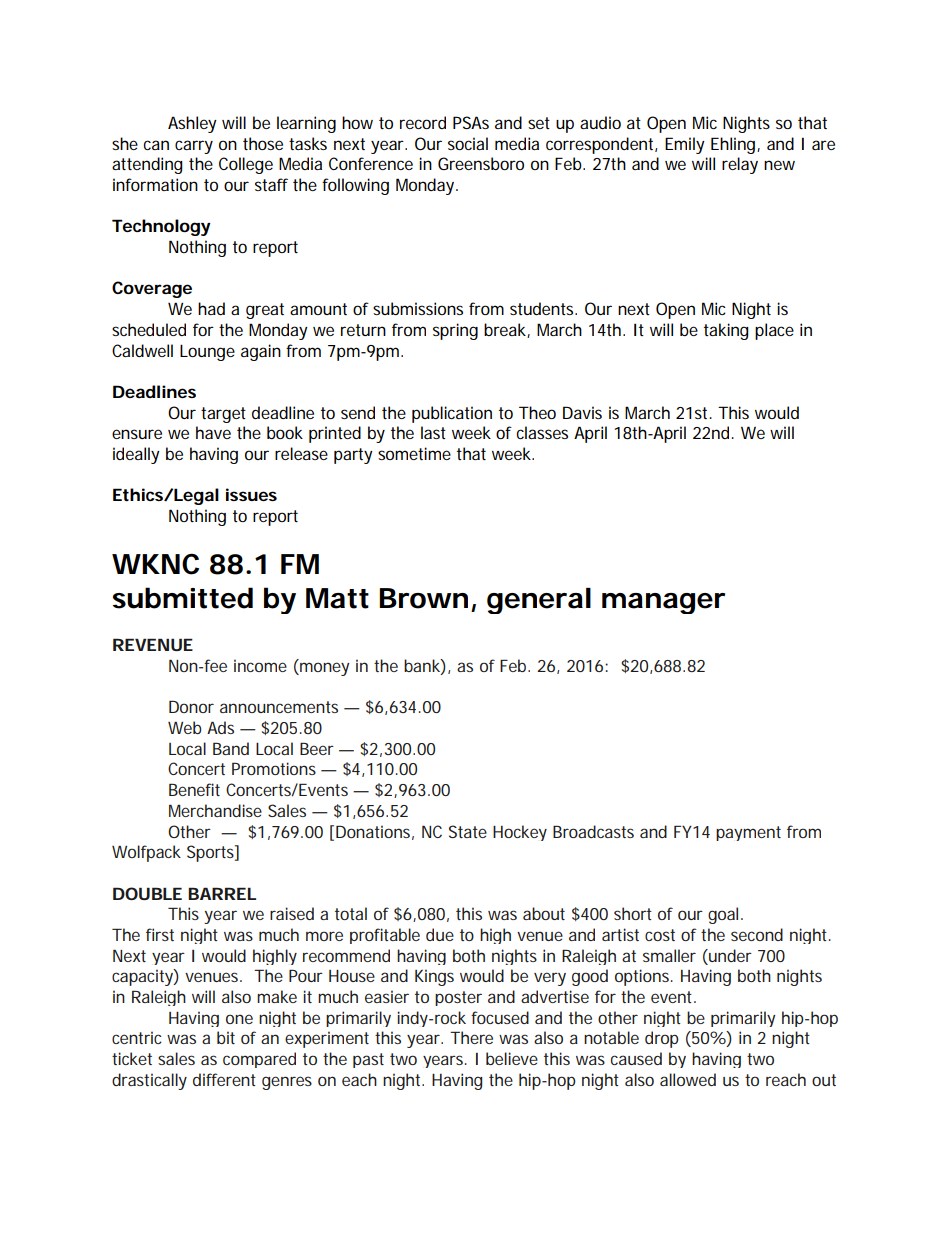 Image resolution: width=952 pixels, height=1233 pixels. I want to click on different, so click(224, 1079).
